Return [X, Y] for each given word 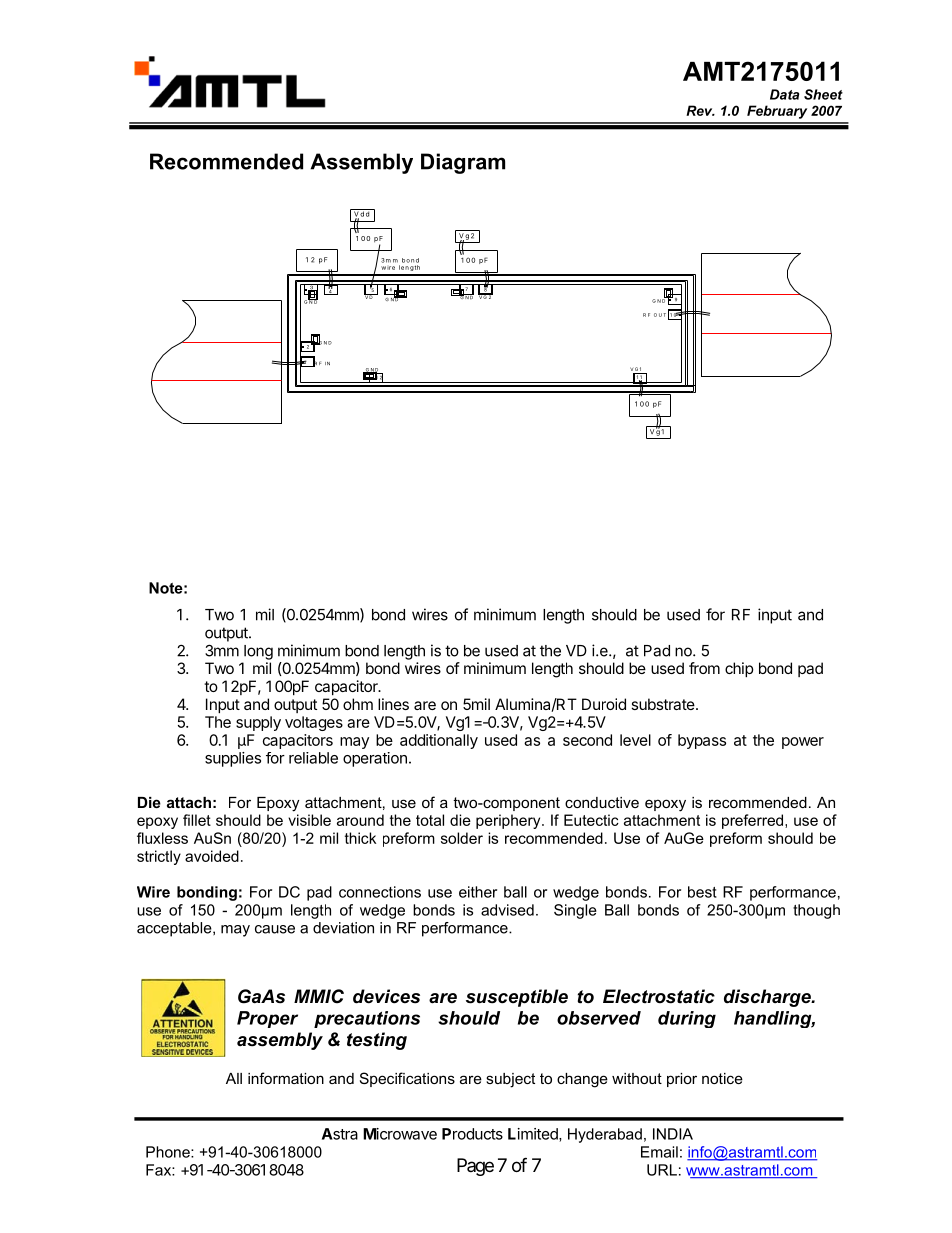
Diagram [463, 163]
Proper [267, 1019]
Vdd [361, 214]
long [258, 652]
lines [393, 704]
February [777, 112]
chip [739, 669]
